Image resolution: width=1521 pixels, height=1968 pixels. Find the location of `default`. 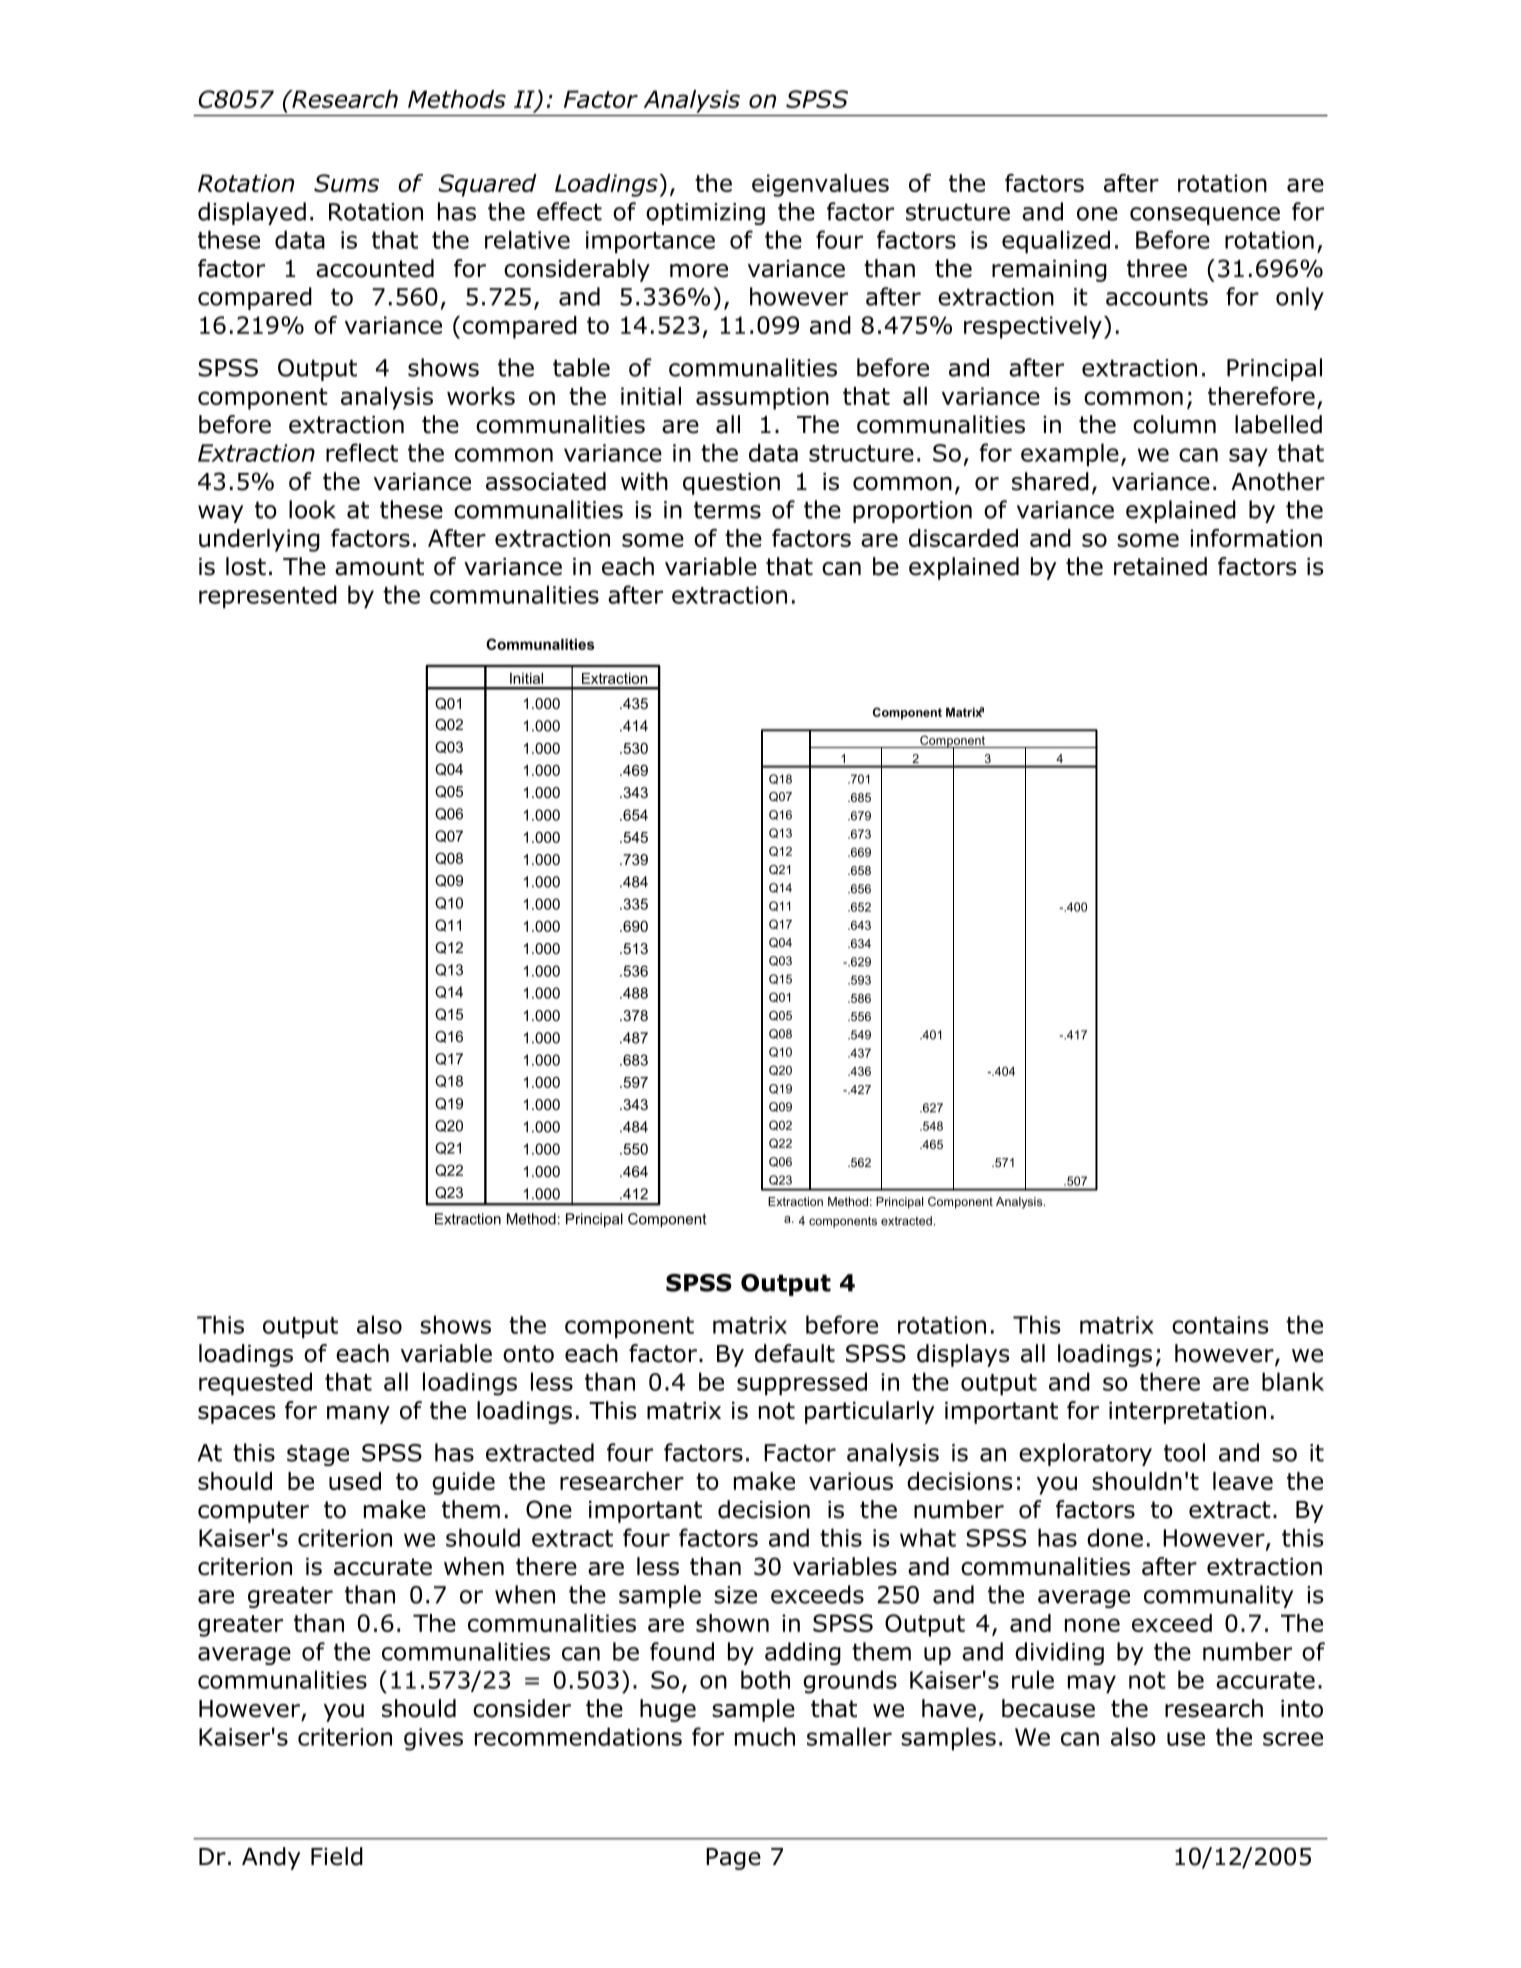

default is located at coordinates (795, 1353).
